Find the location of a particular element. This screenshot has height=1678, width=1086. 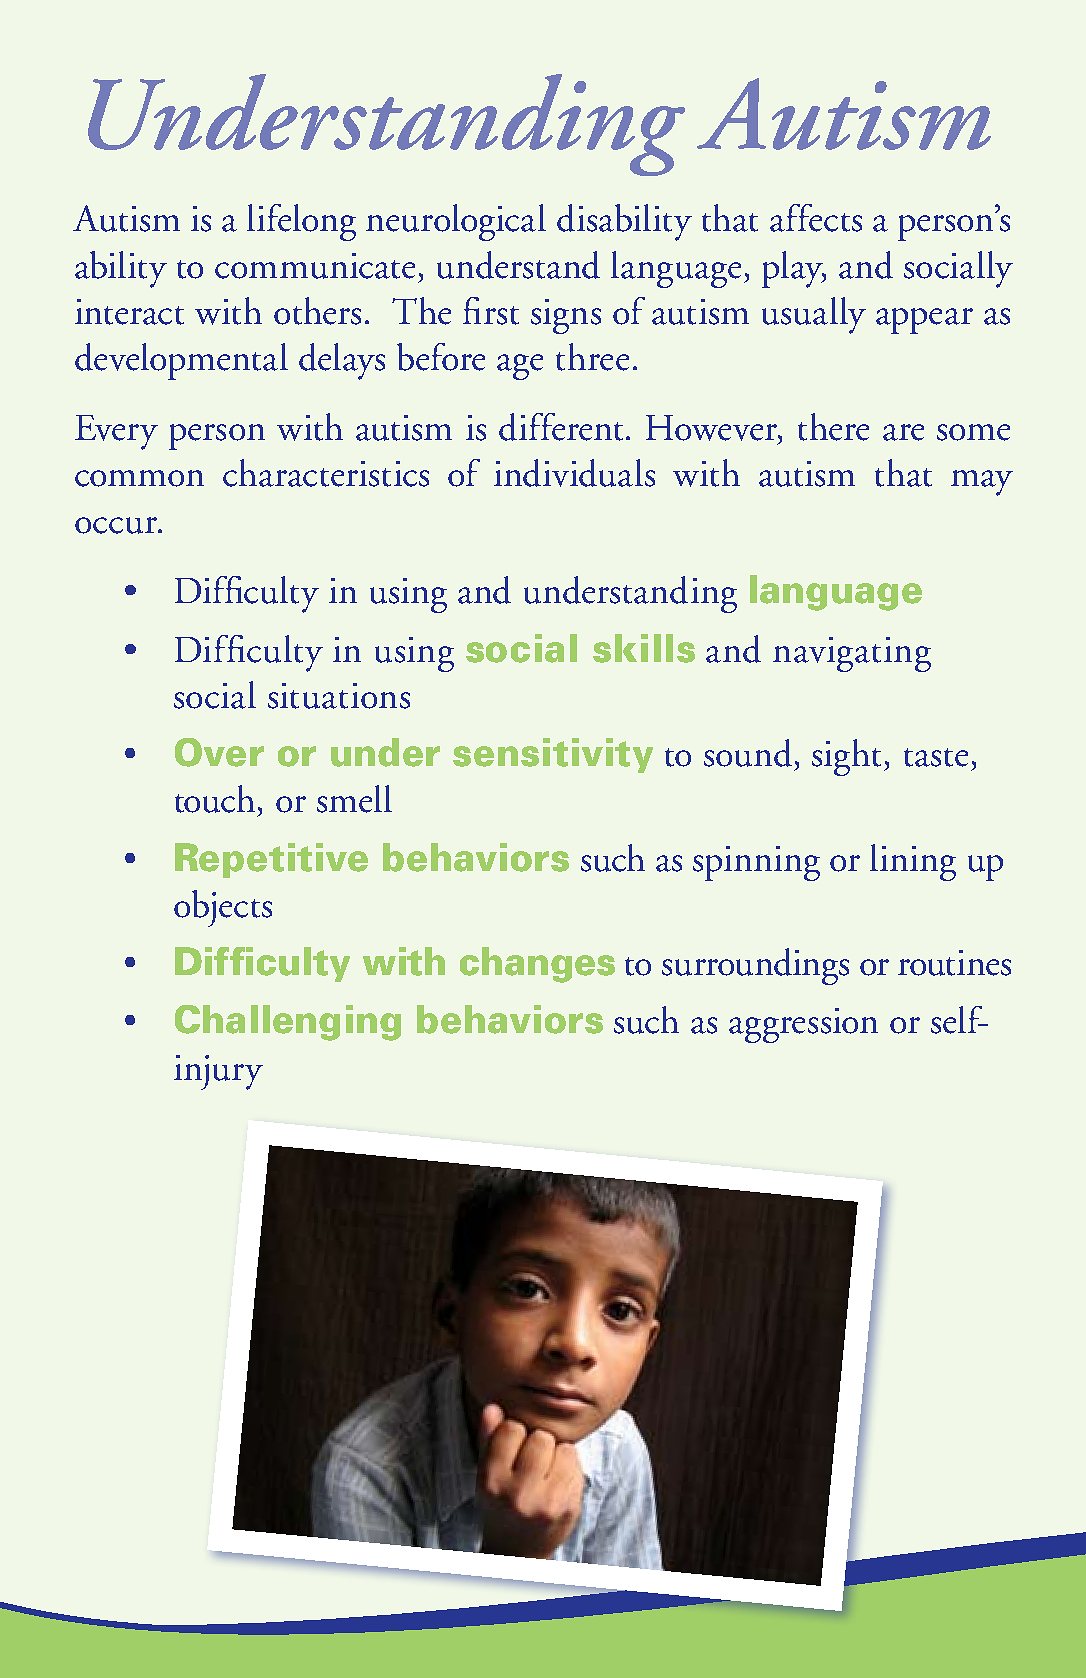

lifelong is located at coordinates (301, 222).
